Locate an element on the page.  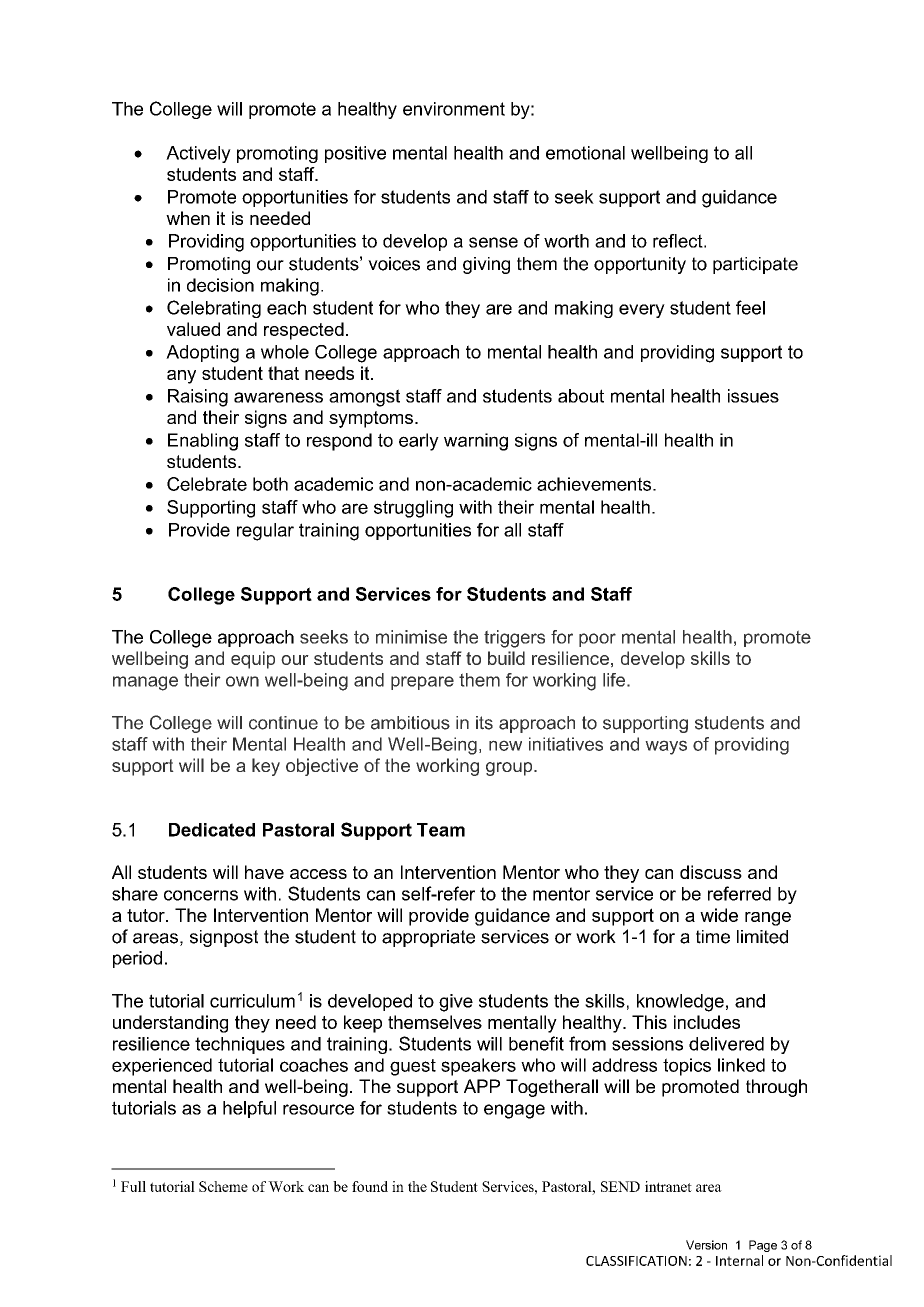
emotional is located at coordinates (585, 153).
